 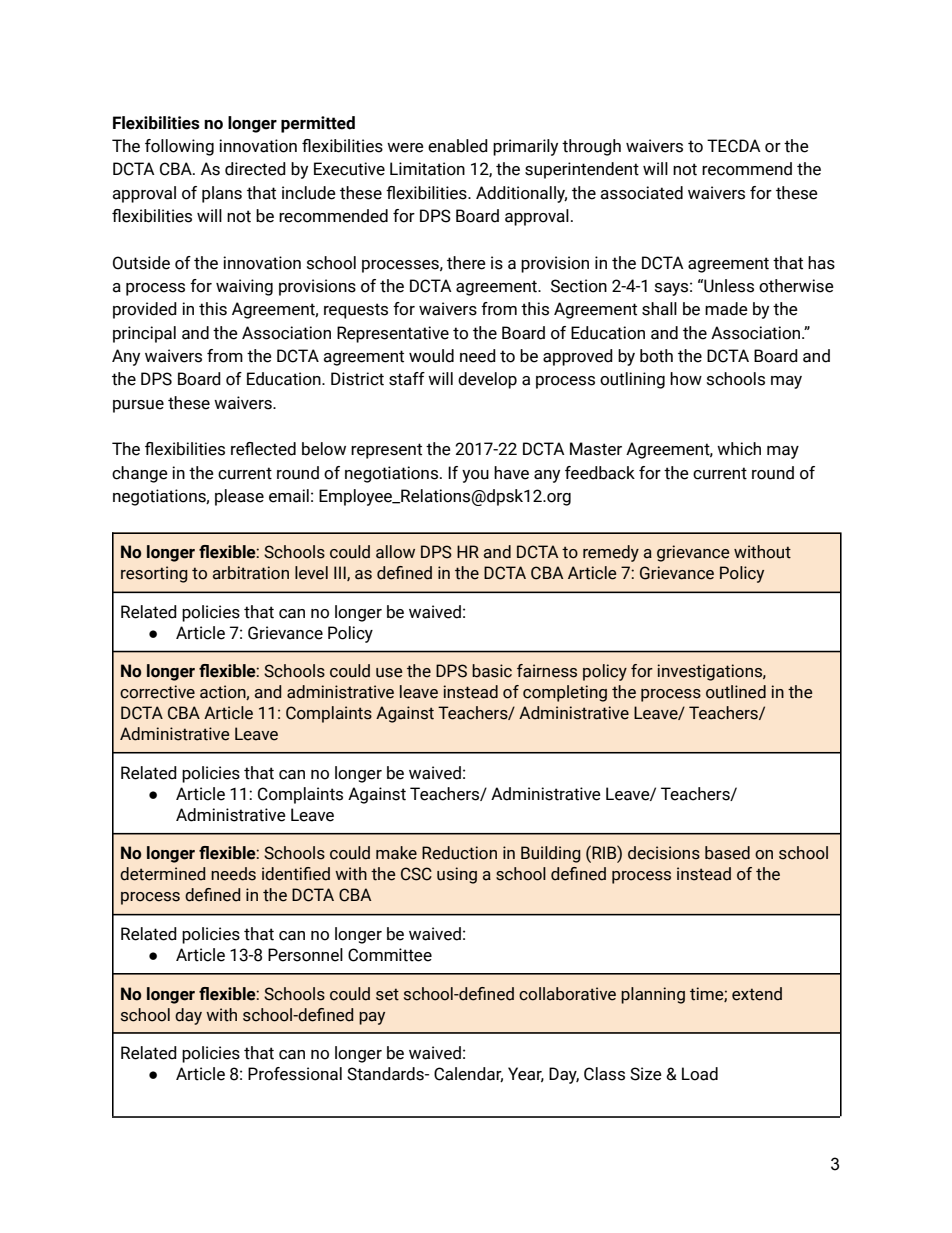 What do you see at coordinates (727, 853) in the image?
I see `based` at bounding box center [727, 853].
